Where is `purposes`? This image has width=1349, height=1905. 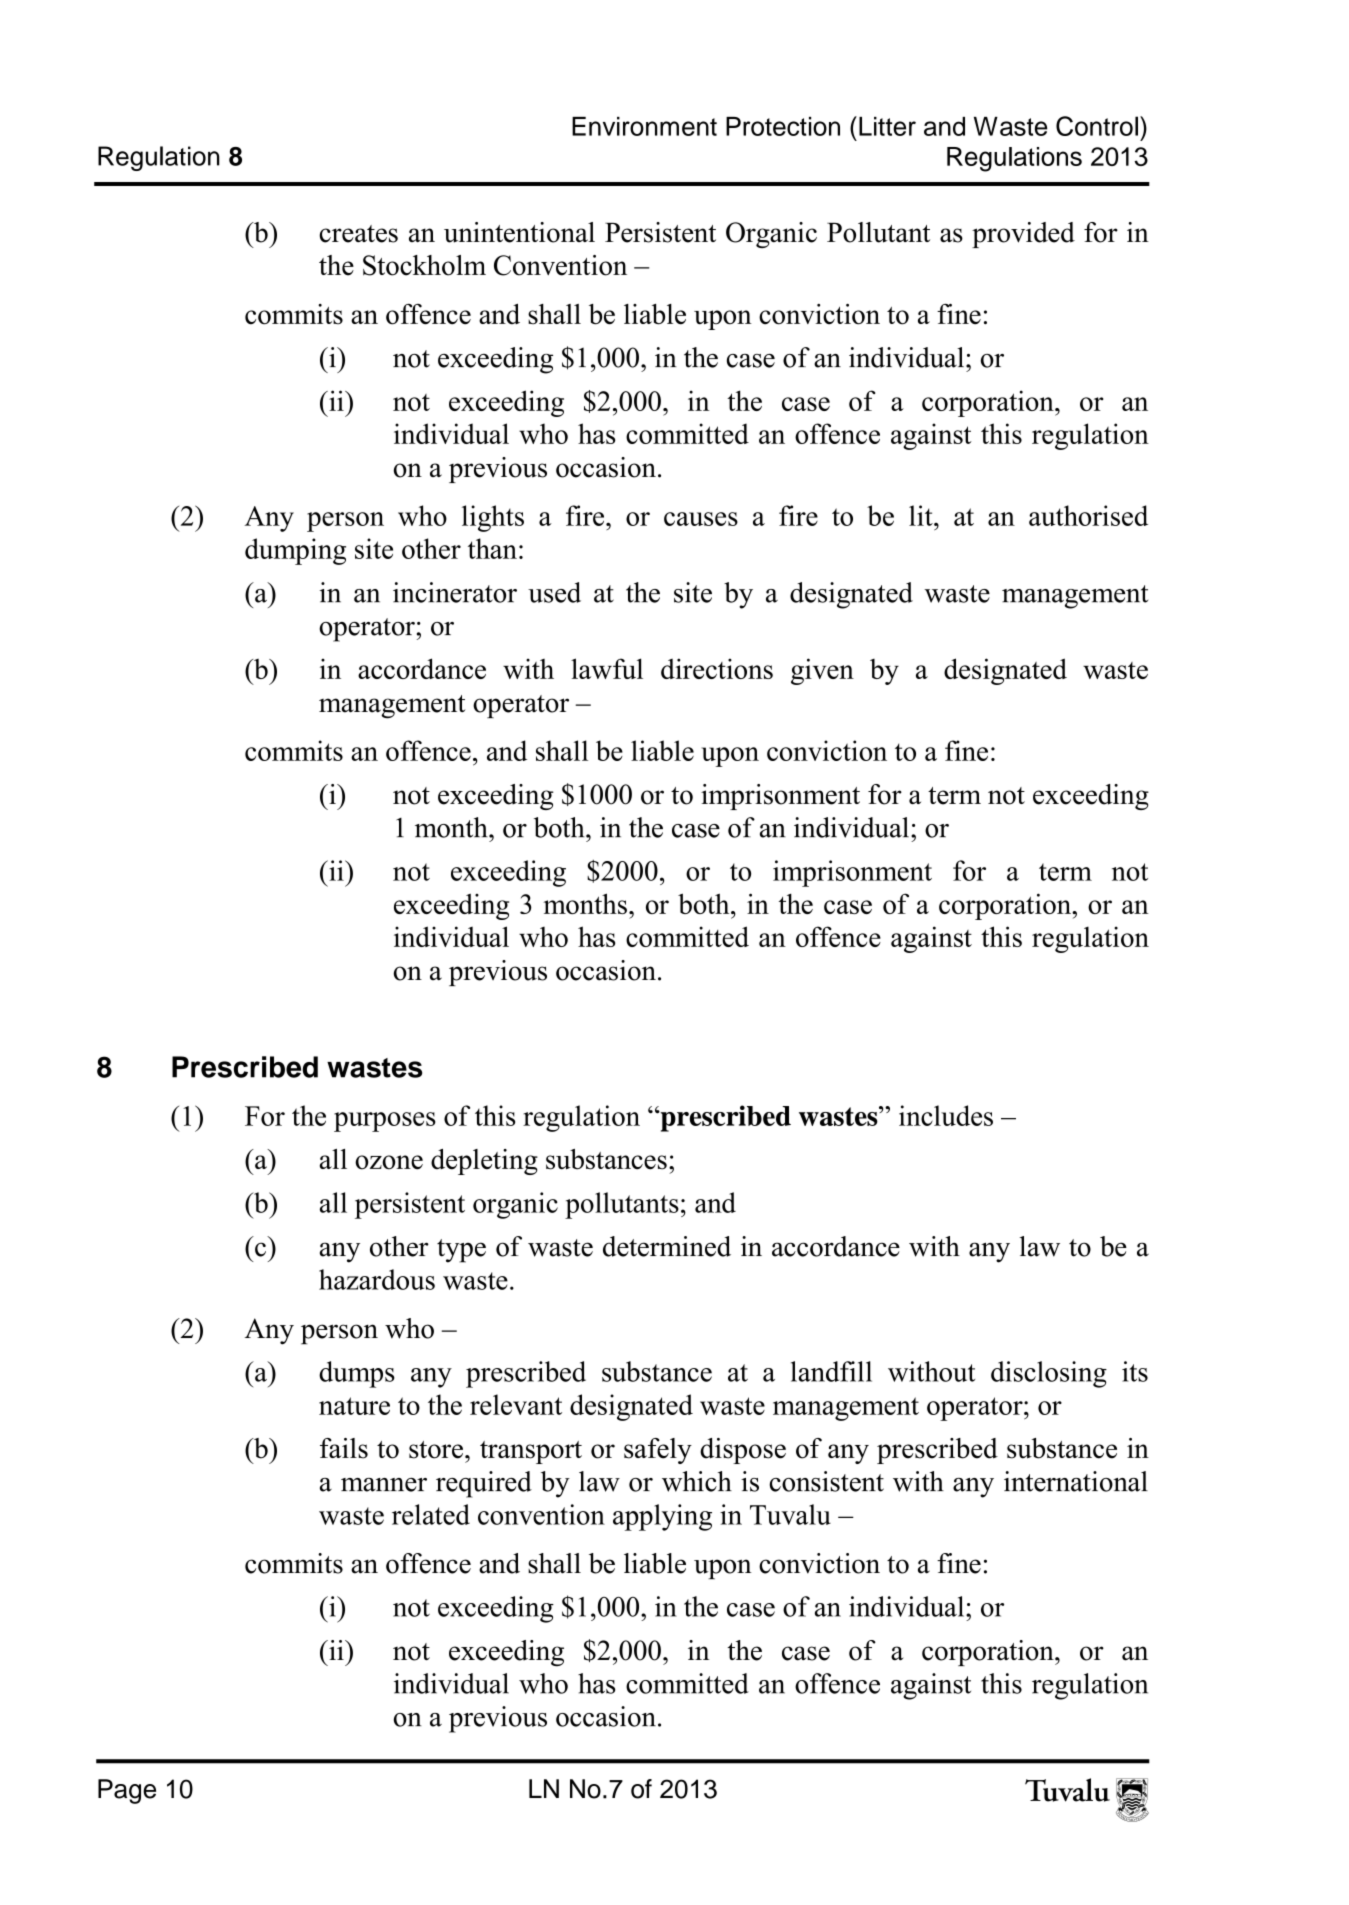
purposes is located at coordinates (385, 1122).
